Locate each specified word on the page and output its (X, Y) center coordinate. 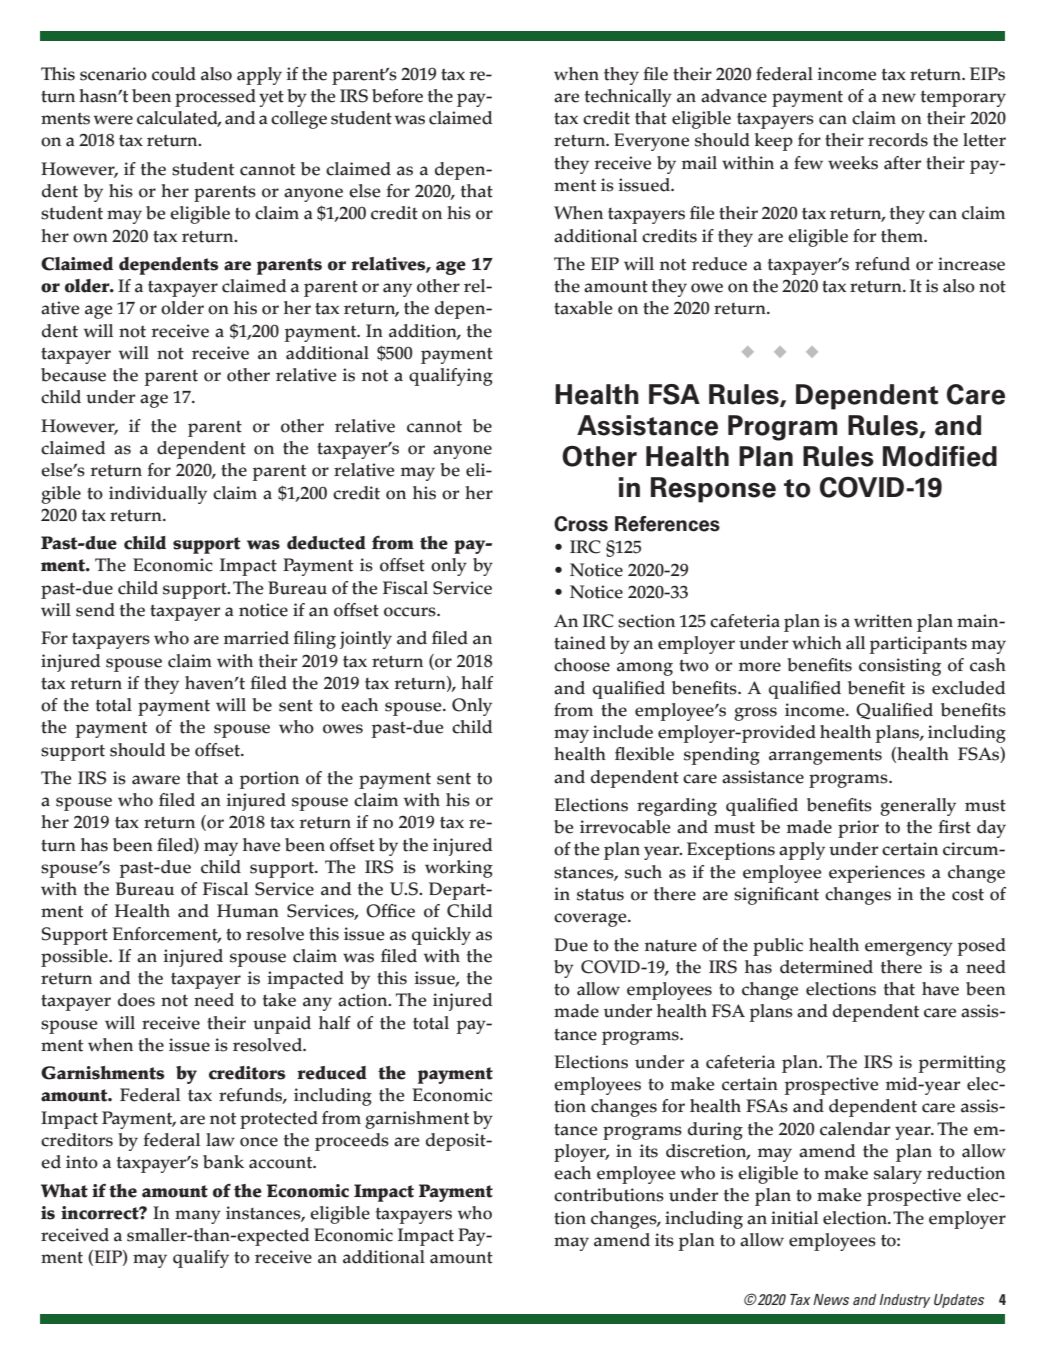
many (198, 1217)
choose (582, 665)
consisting (900, 667)
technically (628, 98)
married (256, 638)
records (898, 140)
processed (215, 98)
